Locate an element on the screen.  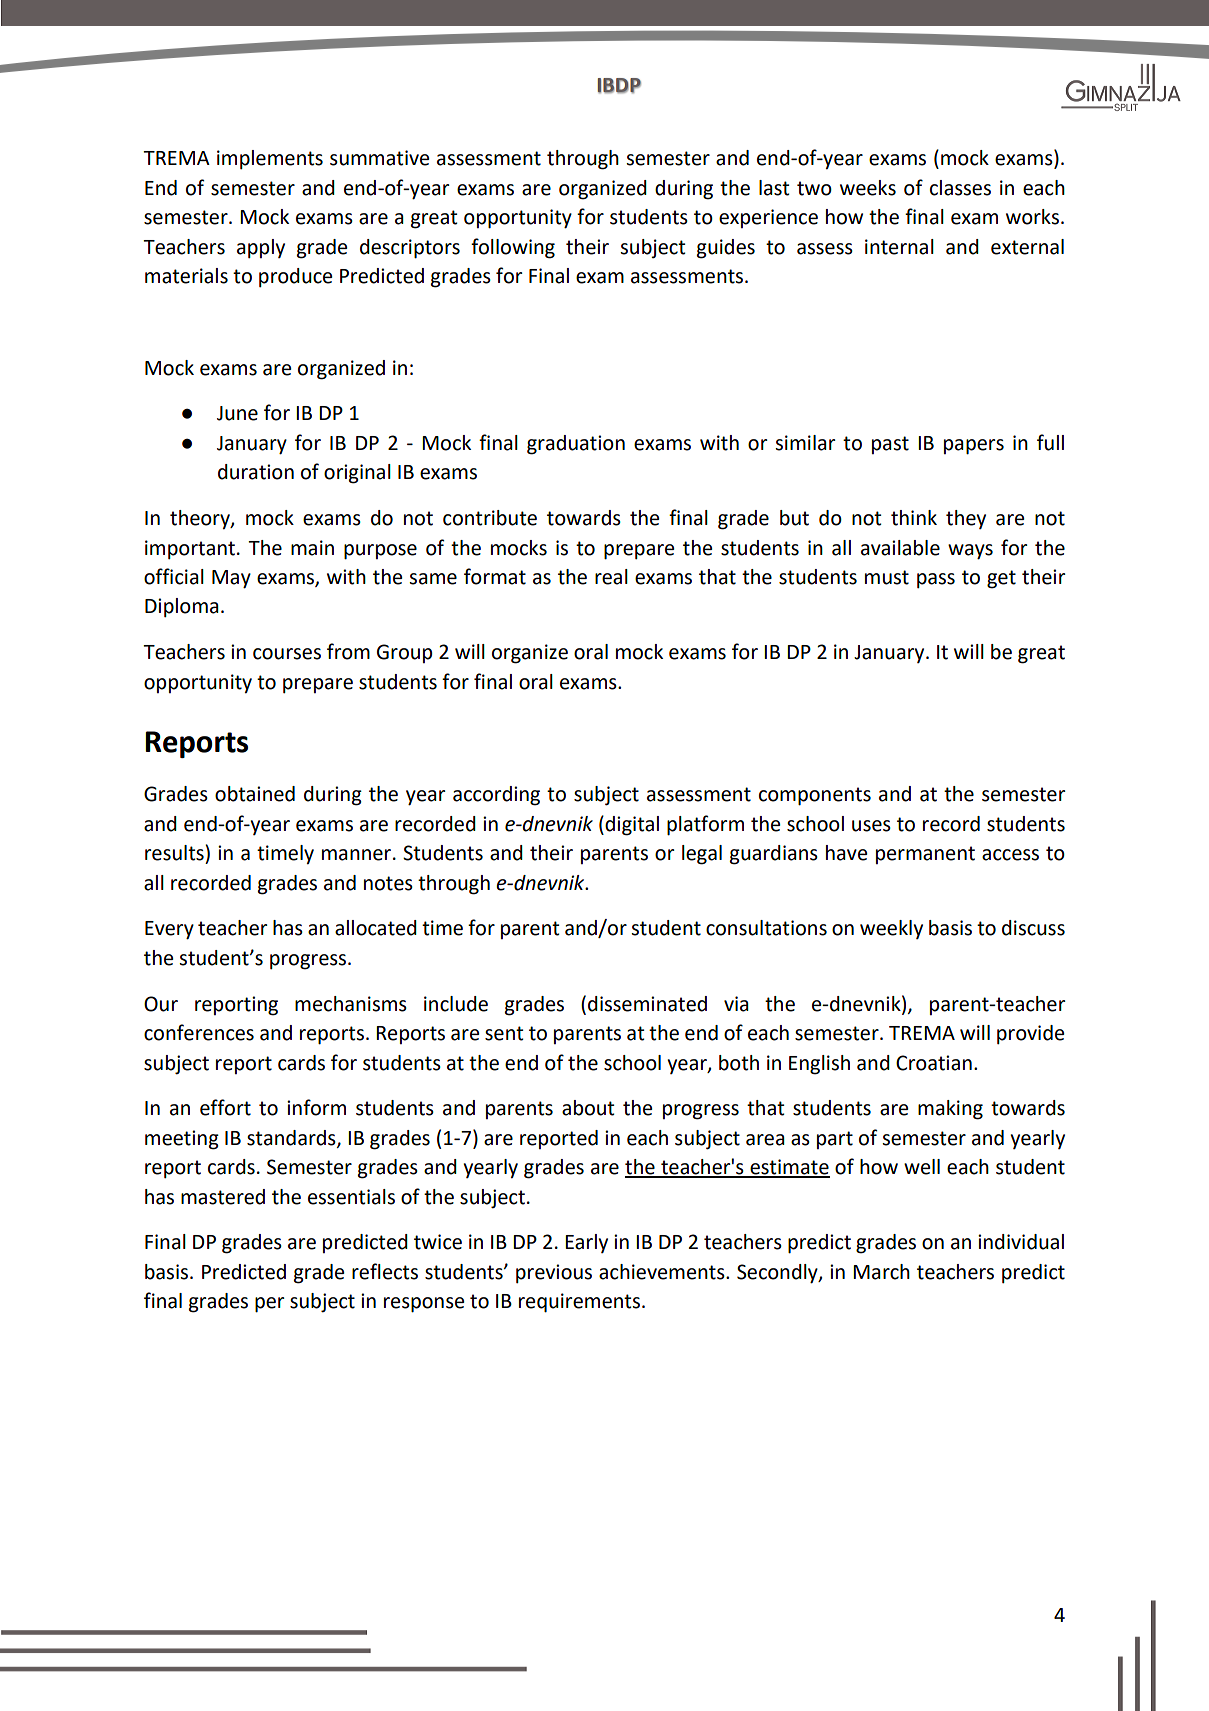
implements is located at coordinates (270, 160).
